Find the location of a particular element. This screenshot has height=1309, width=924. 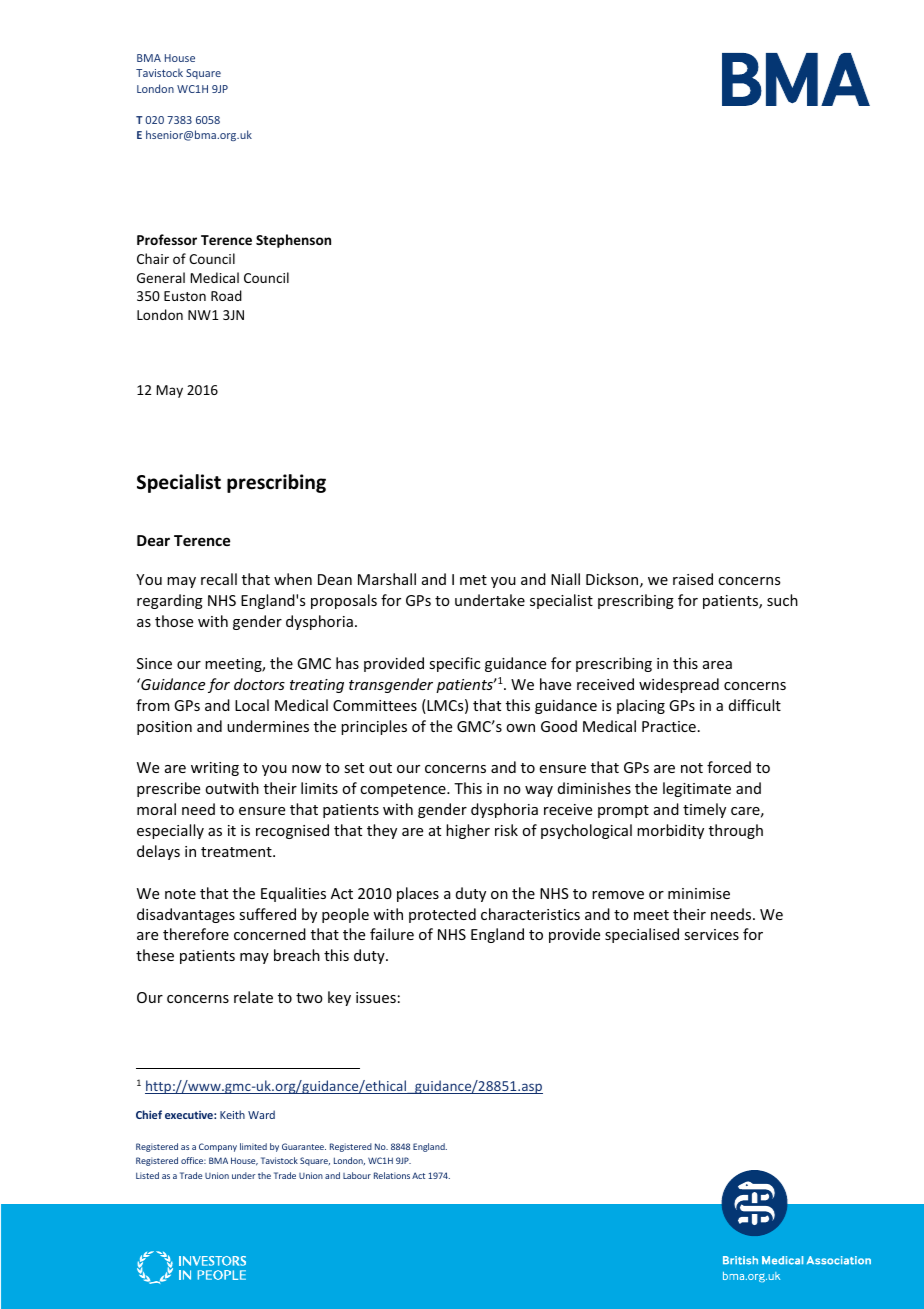

Relations is located at coordinates (392, 1175).
